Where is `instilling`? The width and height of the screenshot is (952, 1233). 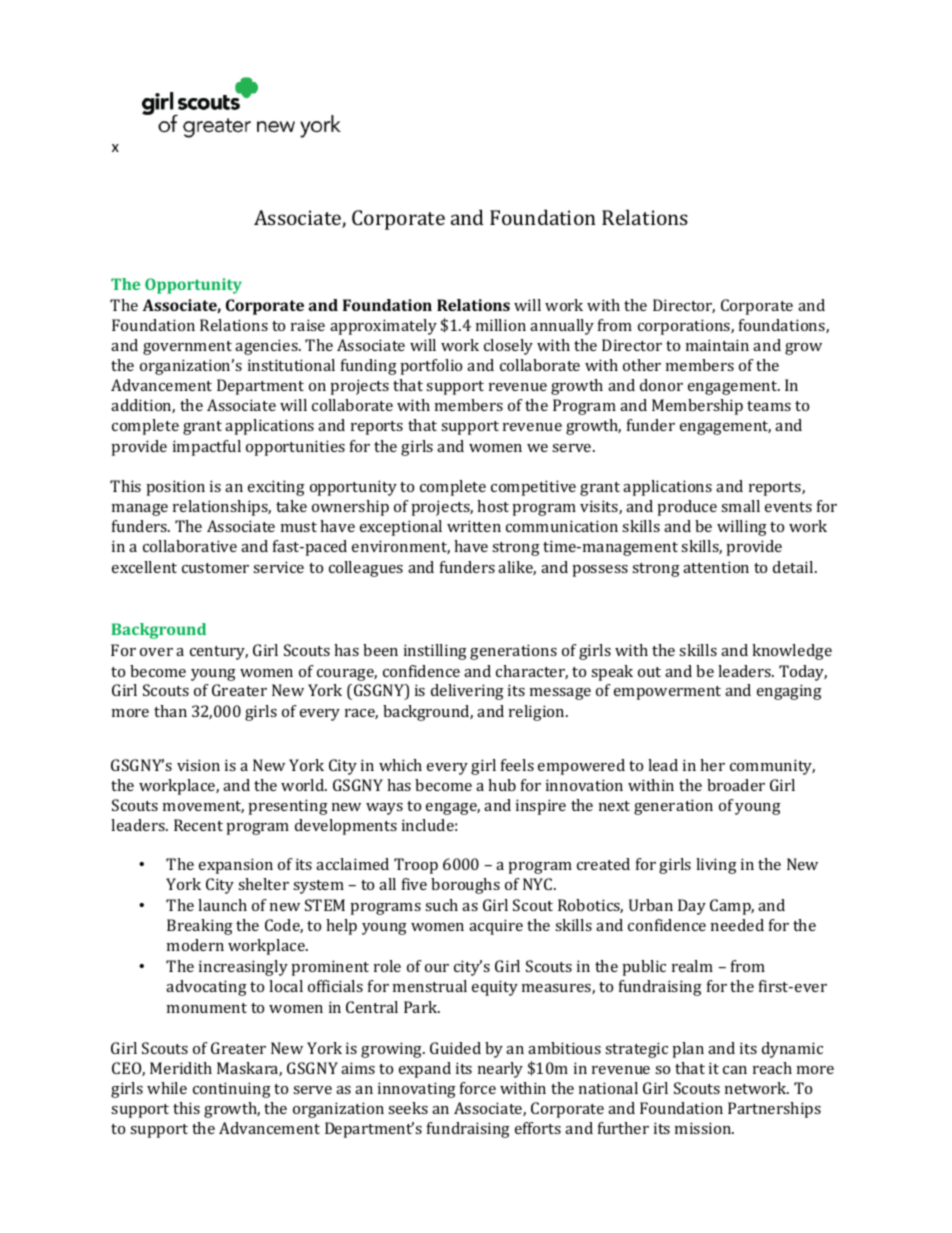
instilling is located at coordinates (435, 652).
